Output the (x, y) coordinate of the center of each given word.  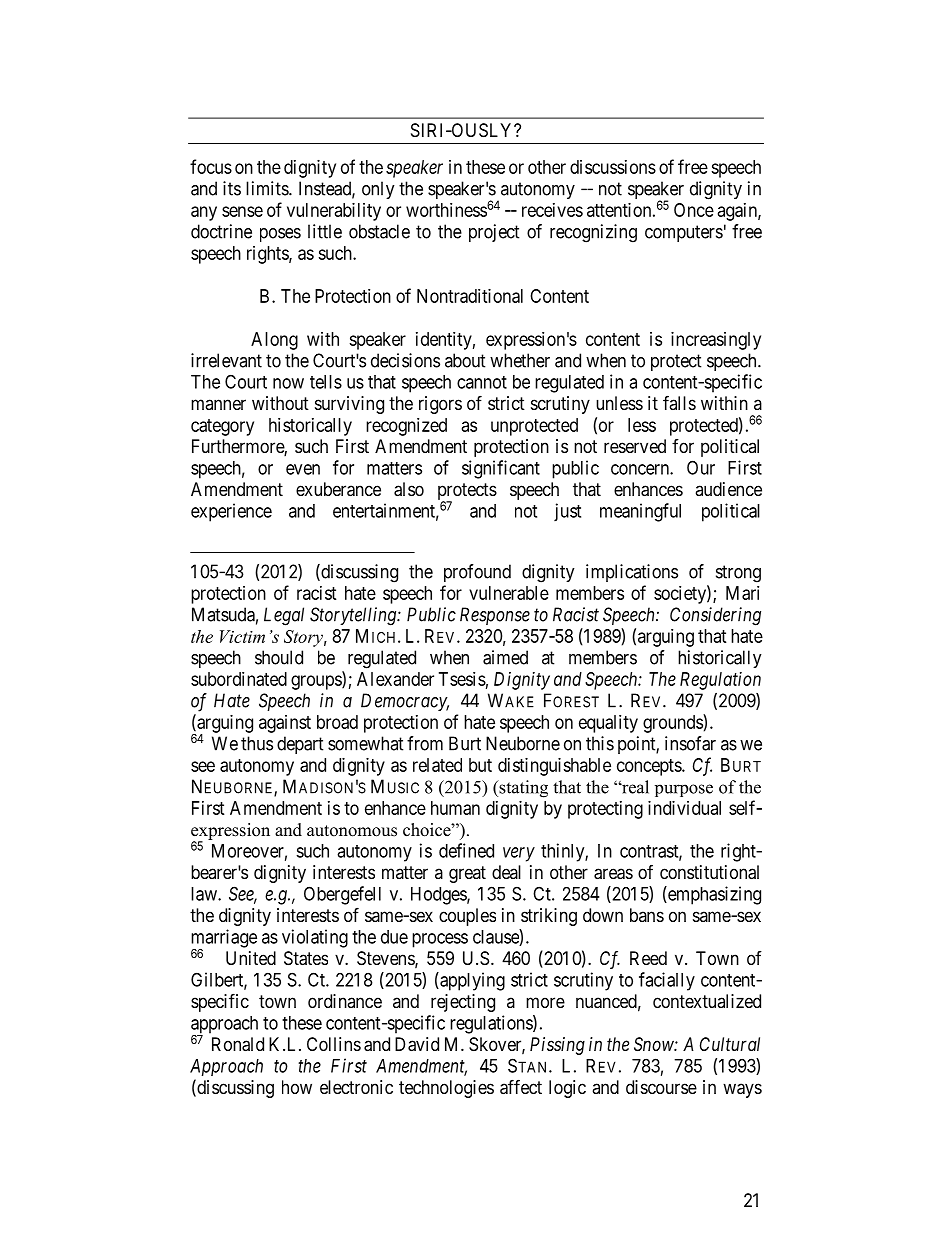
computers (684, 233)
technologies (446, 1089)
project (494, 233)
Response (495, 616)
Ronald (238, 1044)
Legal (284, 616)
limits (268, 188)
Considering (715, 616)
